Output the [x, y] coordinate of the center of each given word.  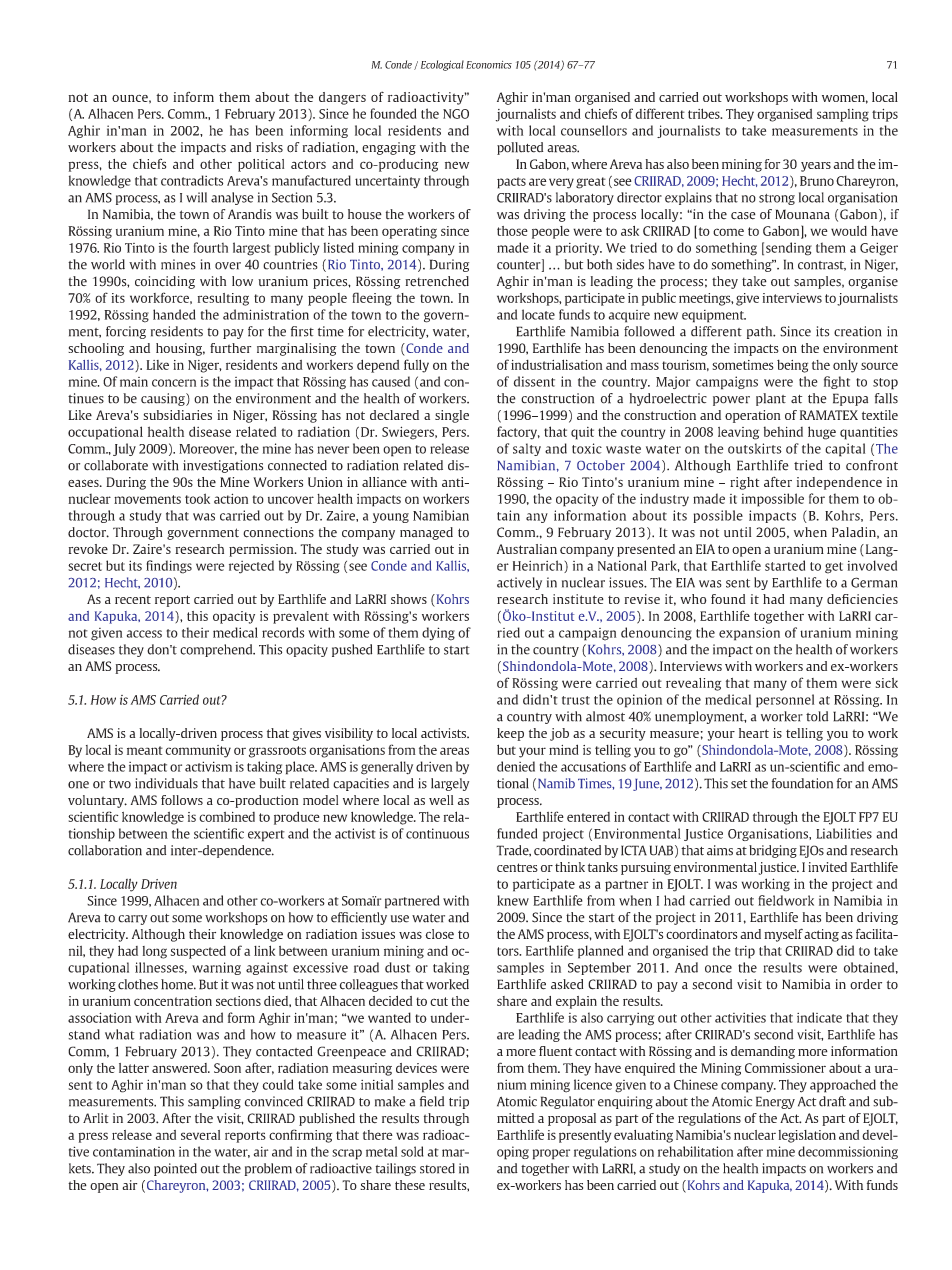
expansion [749, 634]
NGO [456, 114]
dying [438, 634]
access [144, 634]
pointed [175, 1169]
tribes [705, 113]
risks [269, 147]
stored [437, 1168]
